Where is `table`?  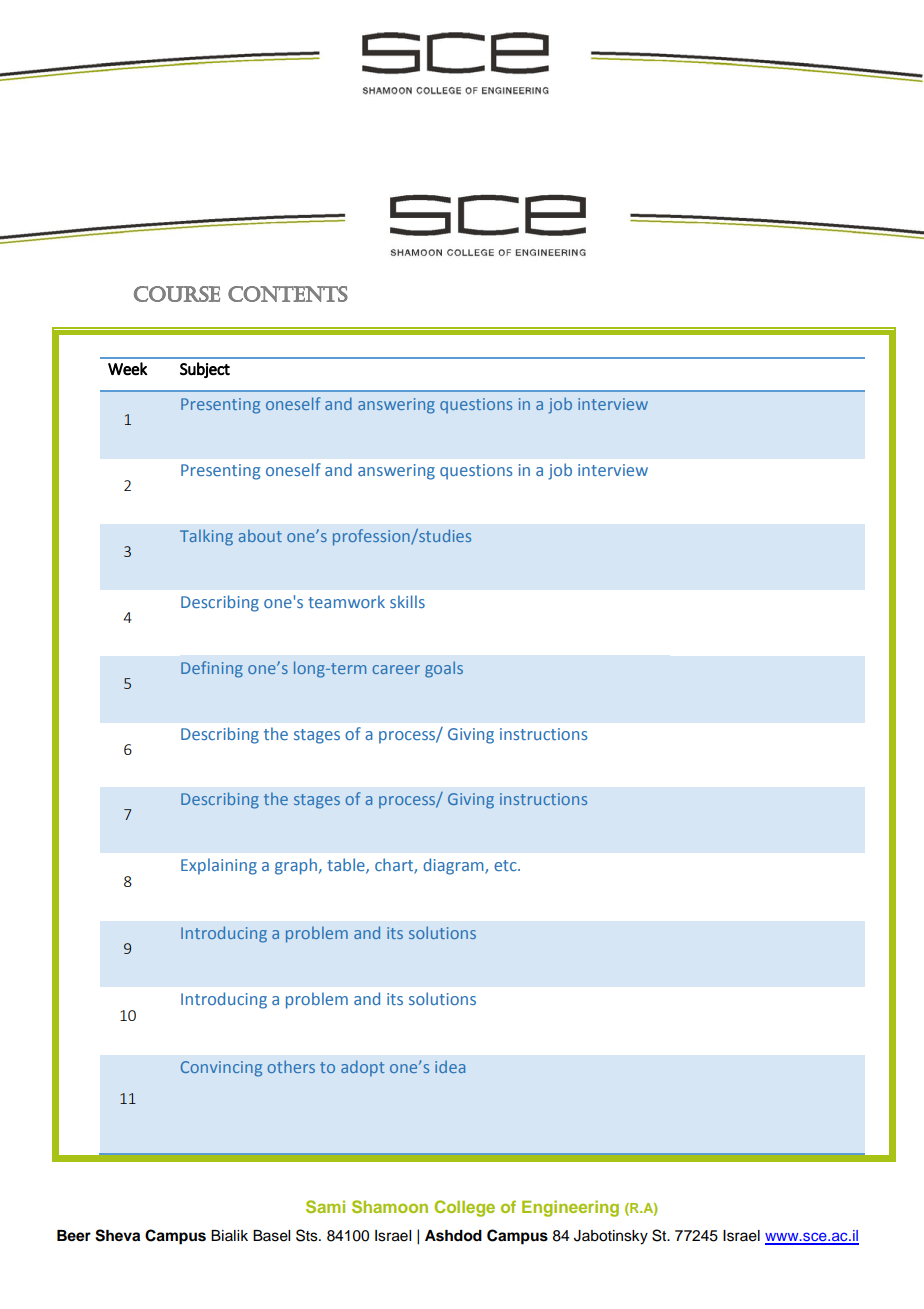 table is located at coordinates (347, 865).
